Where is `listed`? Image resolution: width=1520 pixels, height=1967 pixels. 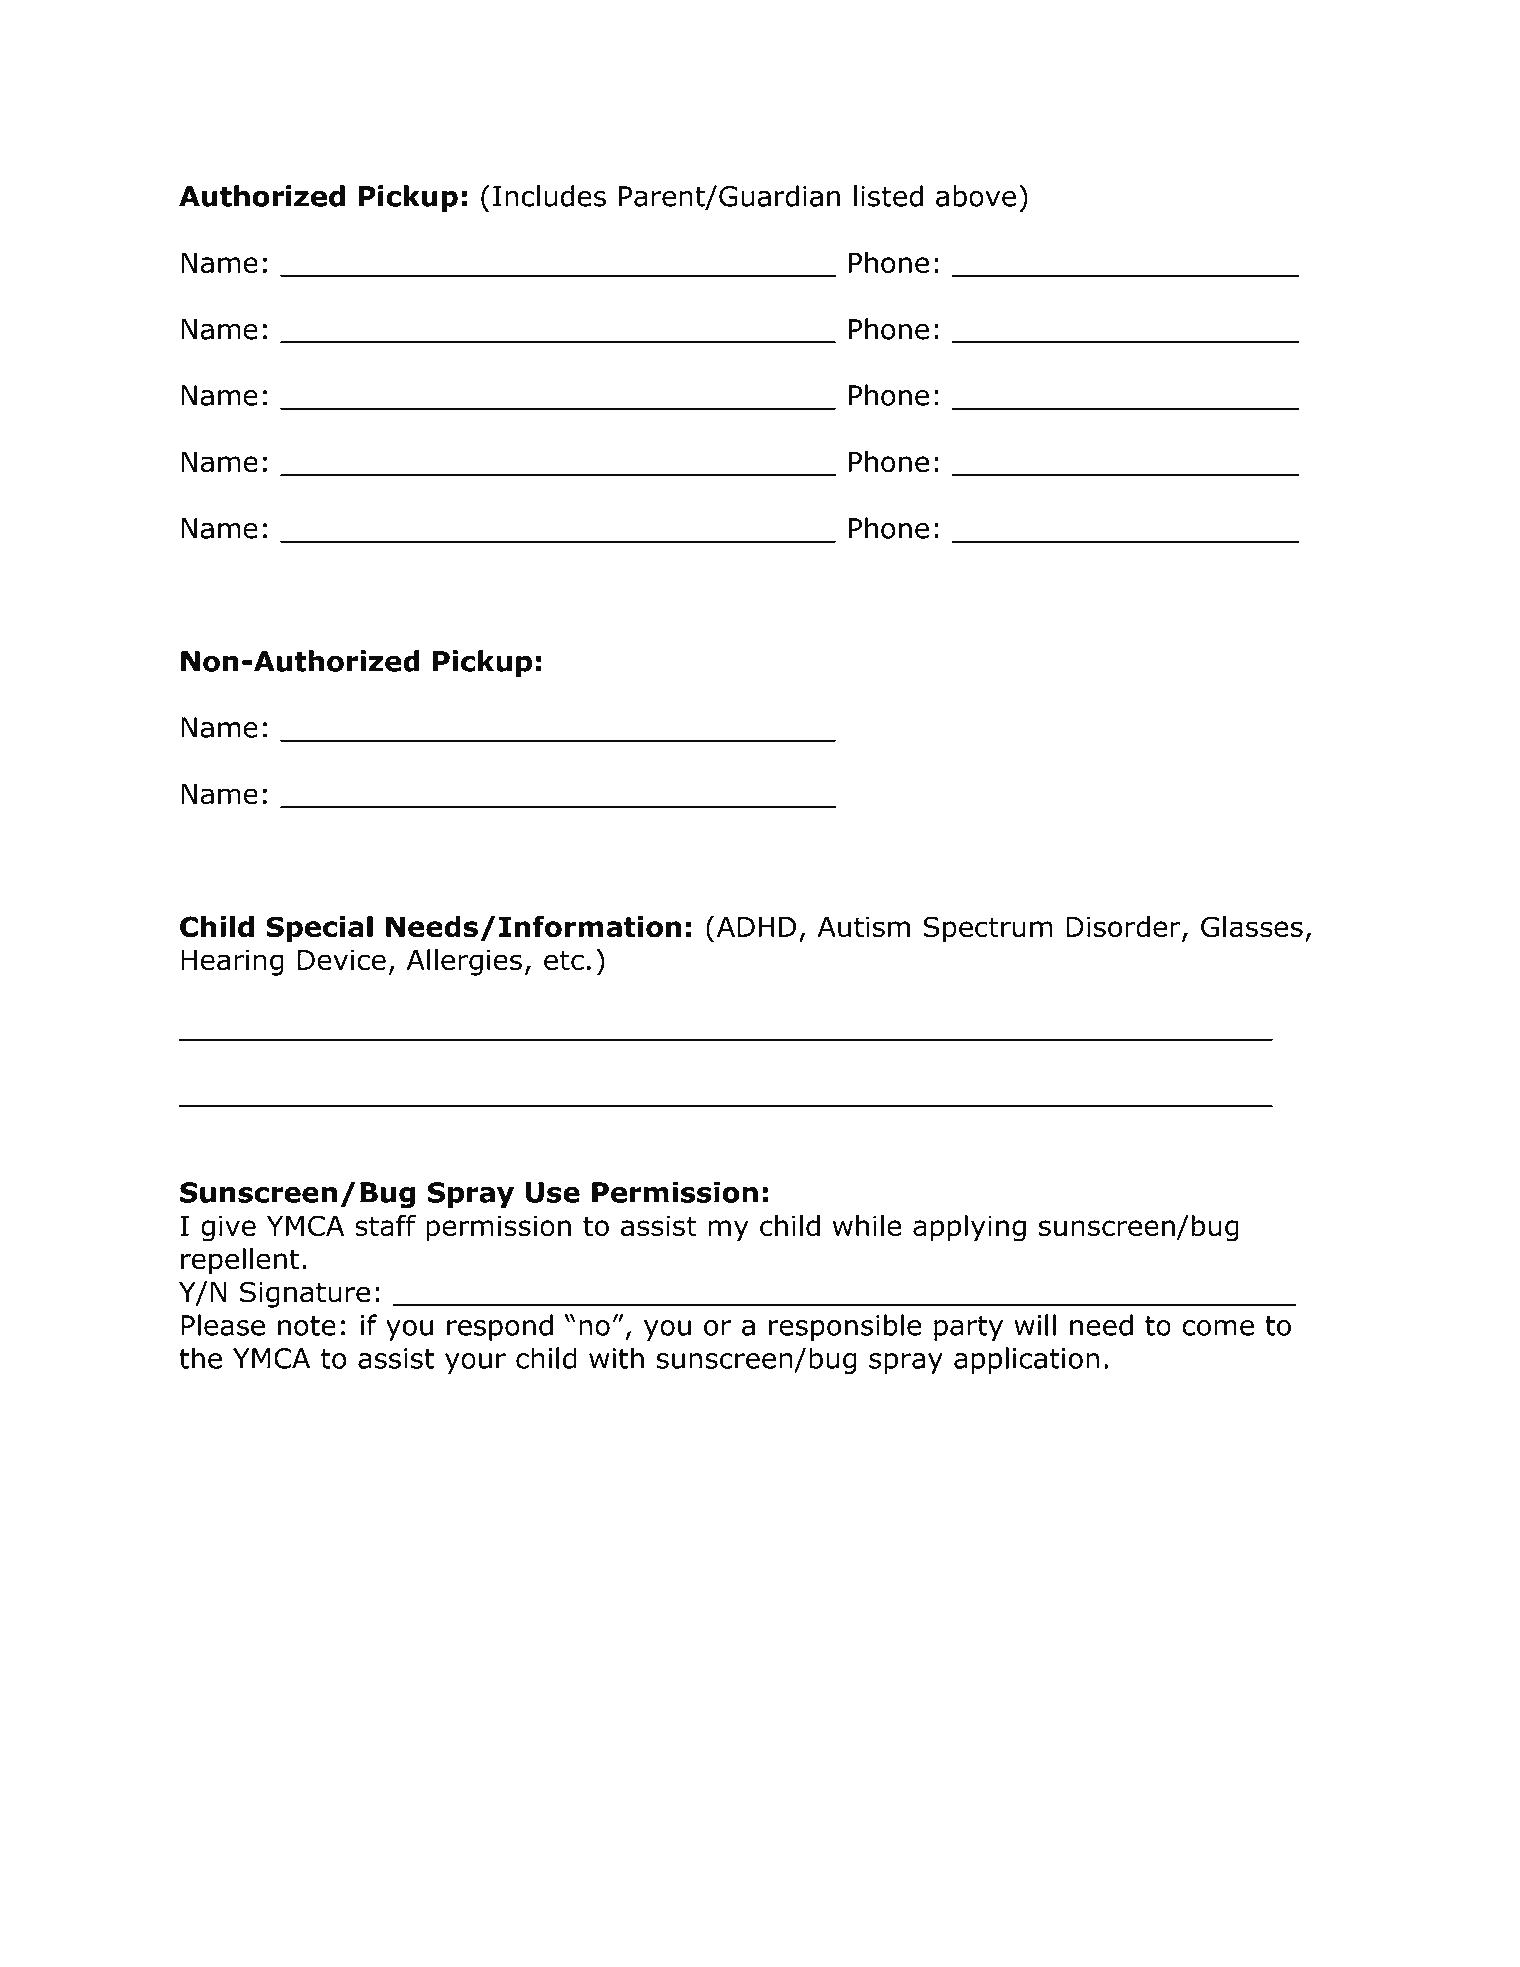
listed is located at coordinates (888, 196).
